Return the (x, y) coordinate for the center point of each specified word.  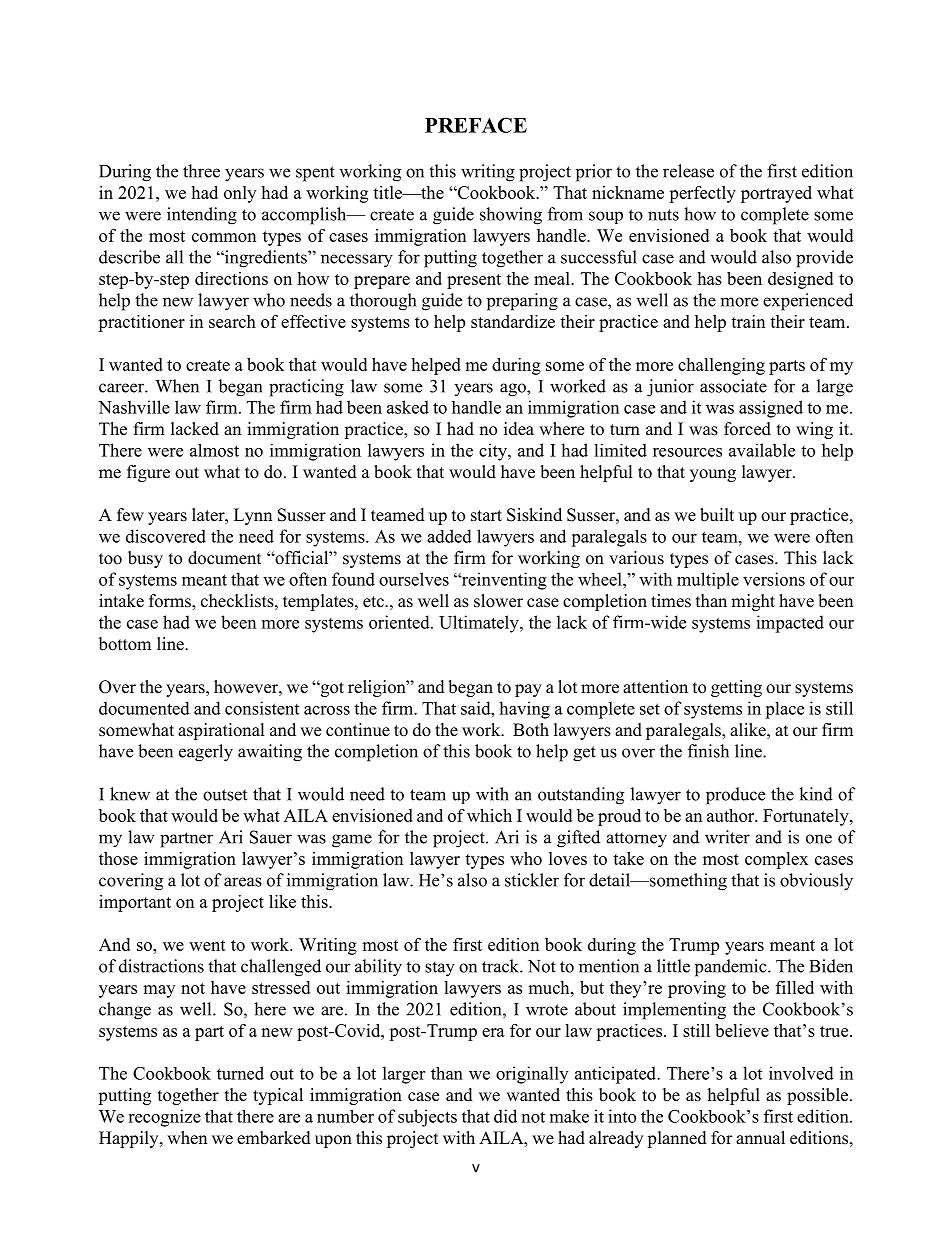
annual (760, 1138)
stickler (532, 880)
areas (243, 882)
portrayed (776, 194)
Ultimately (480, 624)
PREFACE (476, 125)
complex (776, 860)
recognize (164, 1118)
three (201, 171)
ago (514, 390)
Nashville (134, 407)
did (505, 1116)
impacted (790, 624)
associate (733, 386)
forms (171, 602)
